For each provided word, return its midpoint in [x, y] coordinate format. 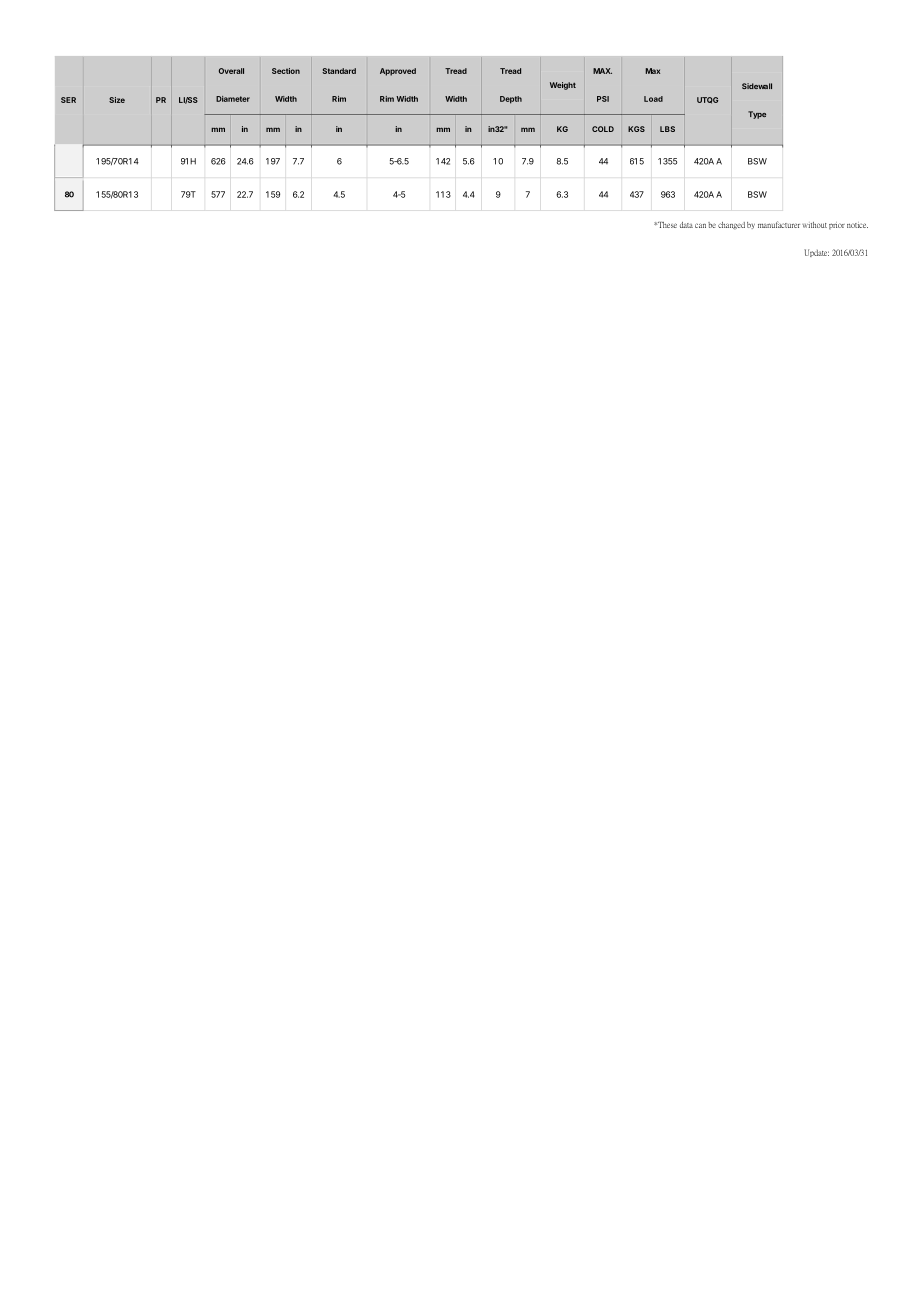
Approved [398, 72]
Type [757, 115]
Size [117, 100]
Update [816, 253]
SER [68, 100]
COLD [603, 129]
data [686, 225]
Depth [511, 100]
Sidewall [757, 86]
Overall [231, 71]
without [814, 225]
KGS [636, 129]
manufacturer [779, 224]
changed [731, 226]
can [700, 225]
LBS [667, 129]
